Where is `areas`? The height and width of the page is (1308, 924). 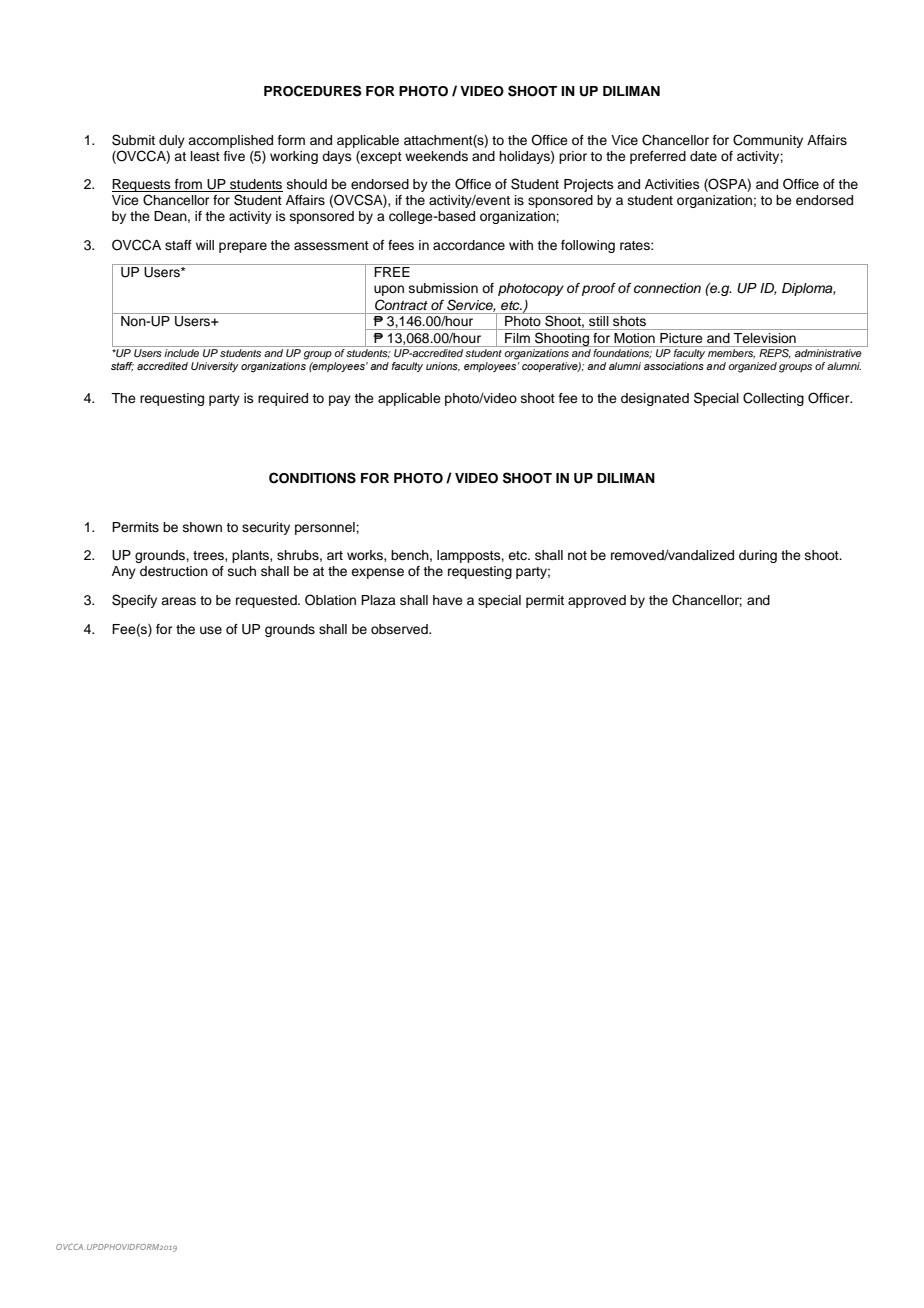
areas is located at coordinates (178, 601).
